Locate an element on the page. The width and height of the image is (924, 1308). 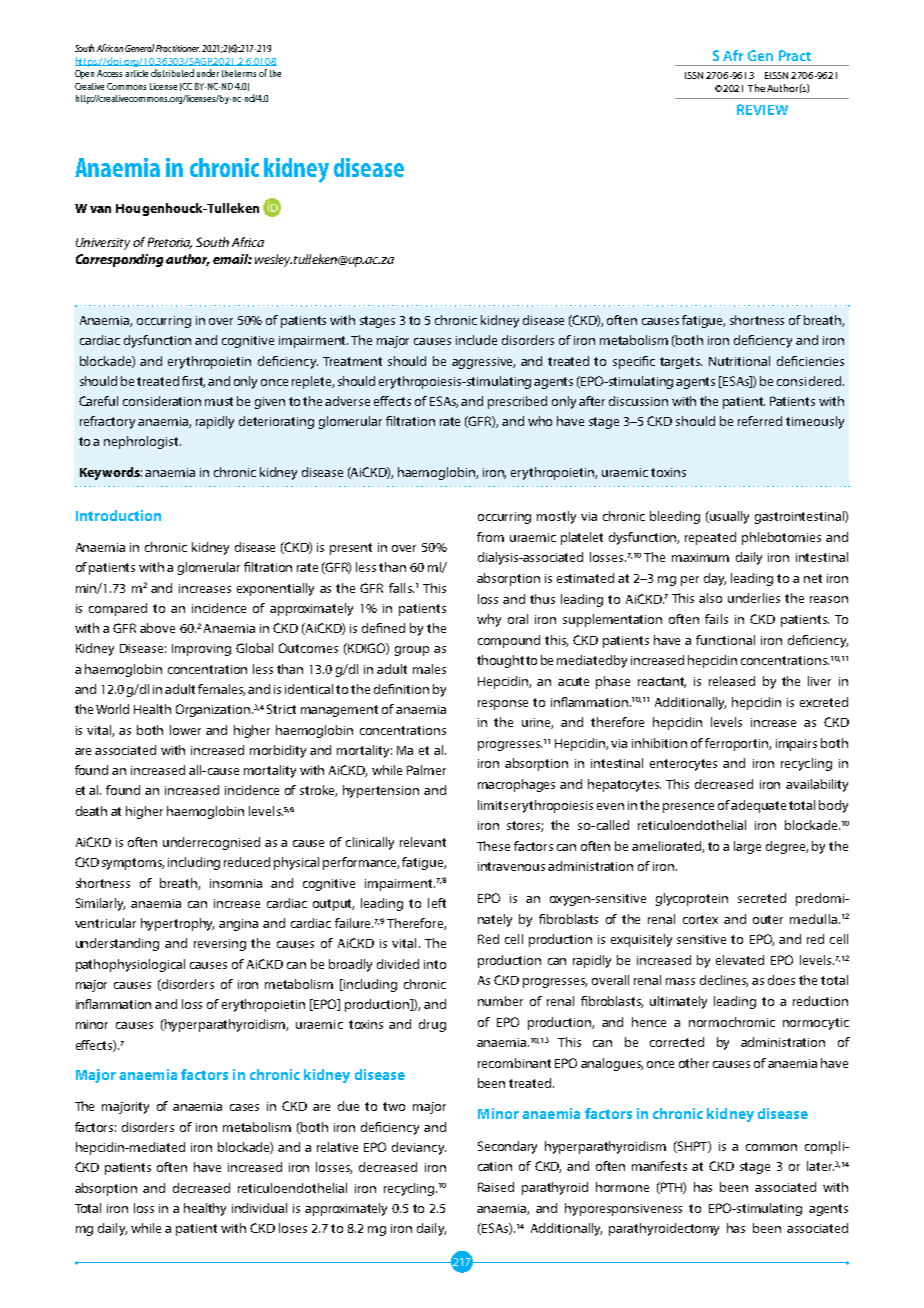
thought is located at coordinates (500, 661).
